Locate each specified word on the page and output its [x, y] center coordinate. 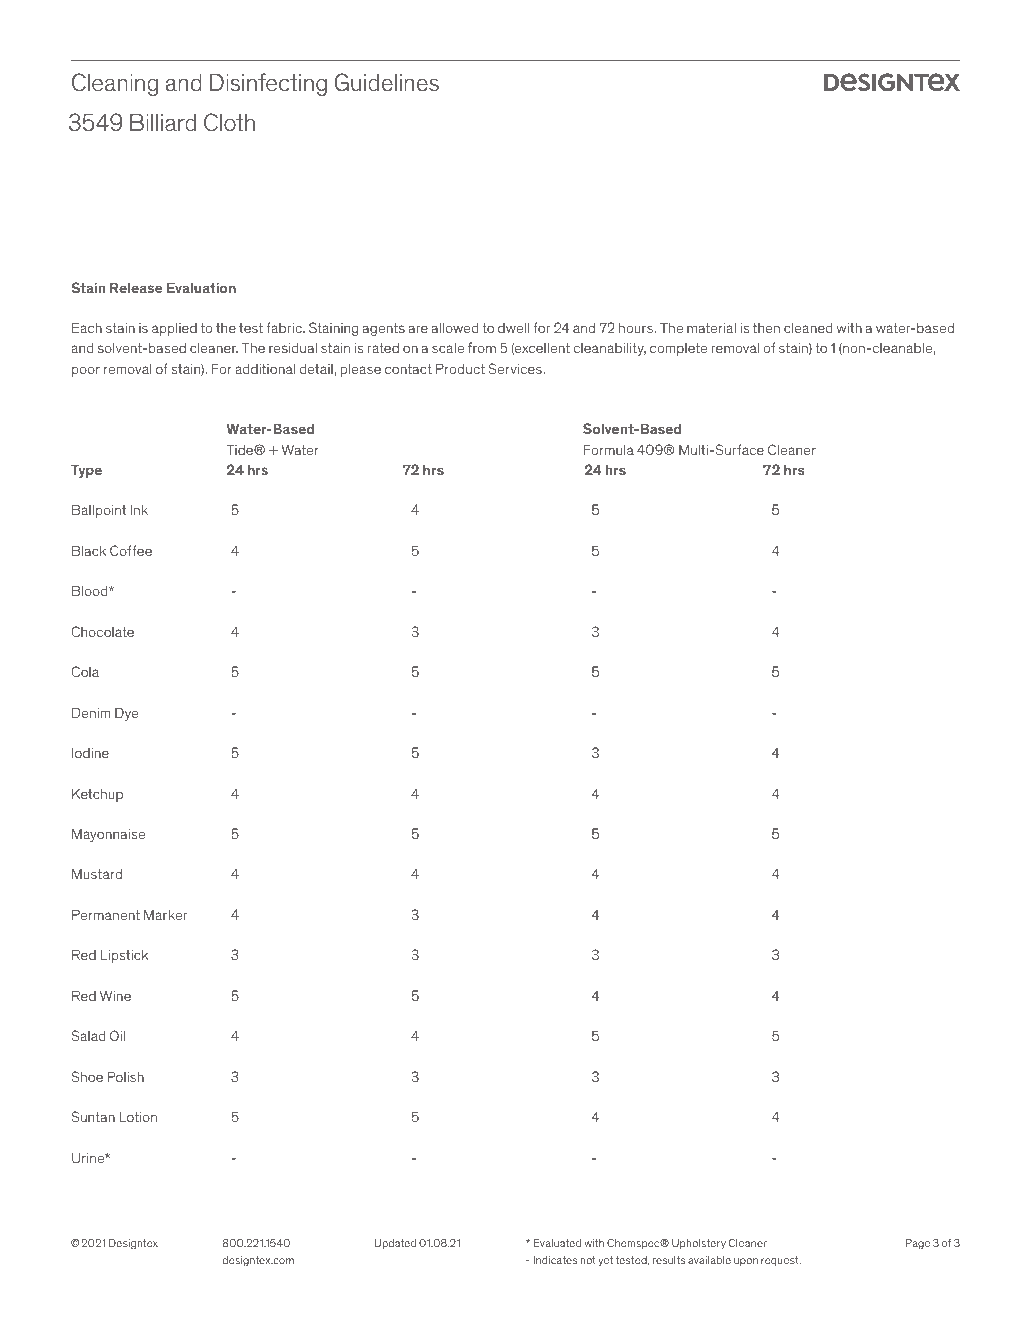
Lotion [138, 1116]
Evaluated [557, 1243]
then [766, 328]
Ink [139, 509]
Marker [165, 914]
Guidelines [386, 82]
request [781, 1261]
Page [917, 1244]
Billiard [163, 123]
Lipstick [124, 956]
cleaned [808, 327]
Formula [609, 449]
